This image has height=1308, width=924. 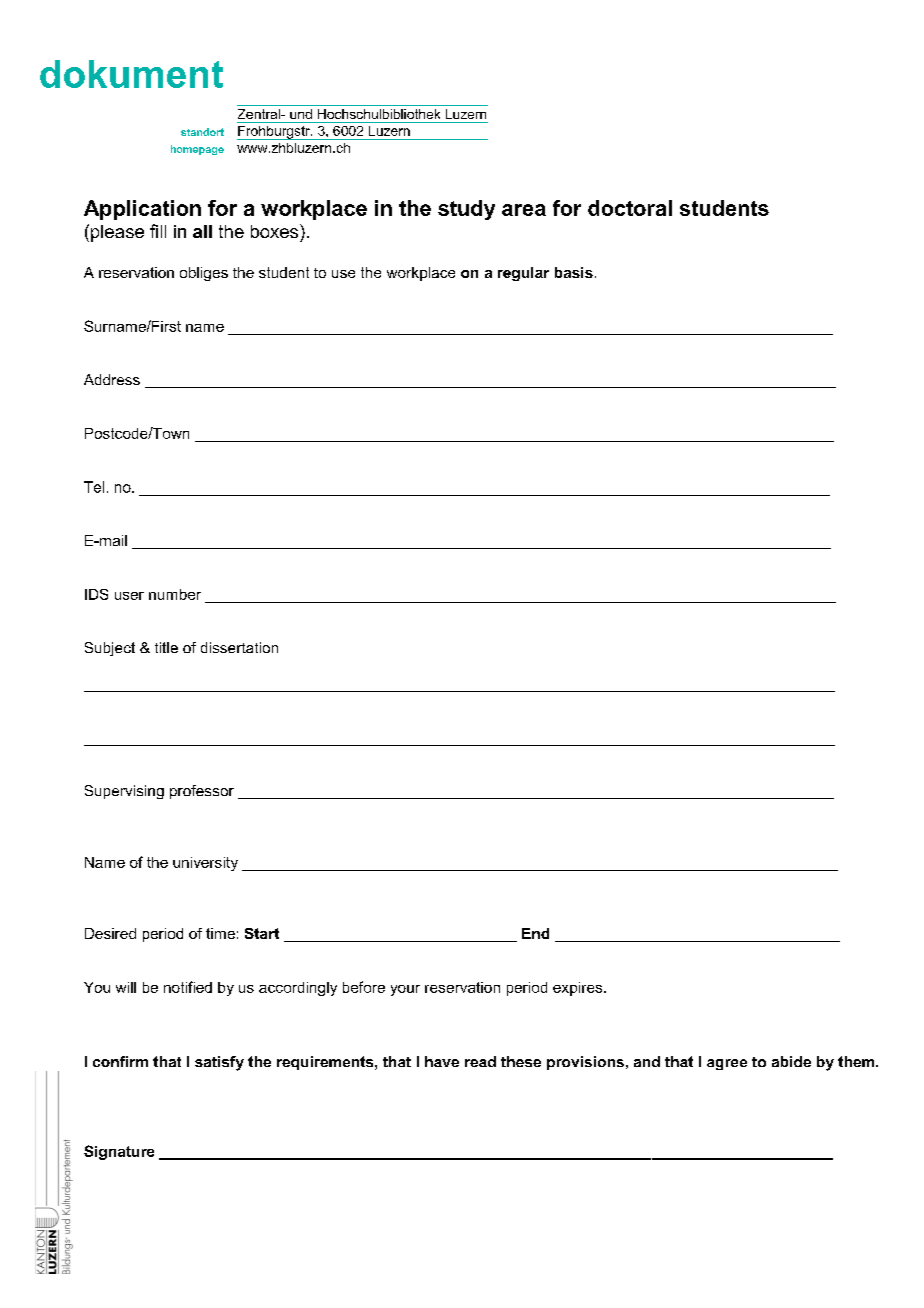 I want to click on regular, so click(x=523, y=274).
